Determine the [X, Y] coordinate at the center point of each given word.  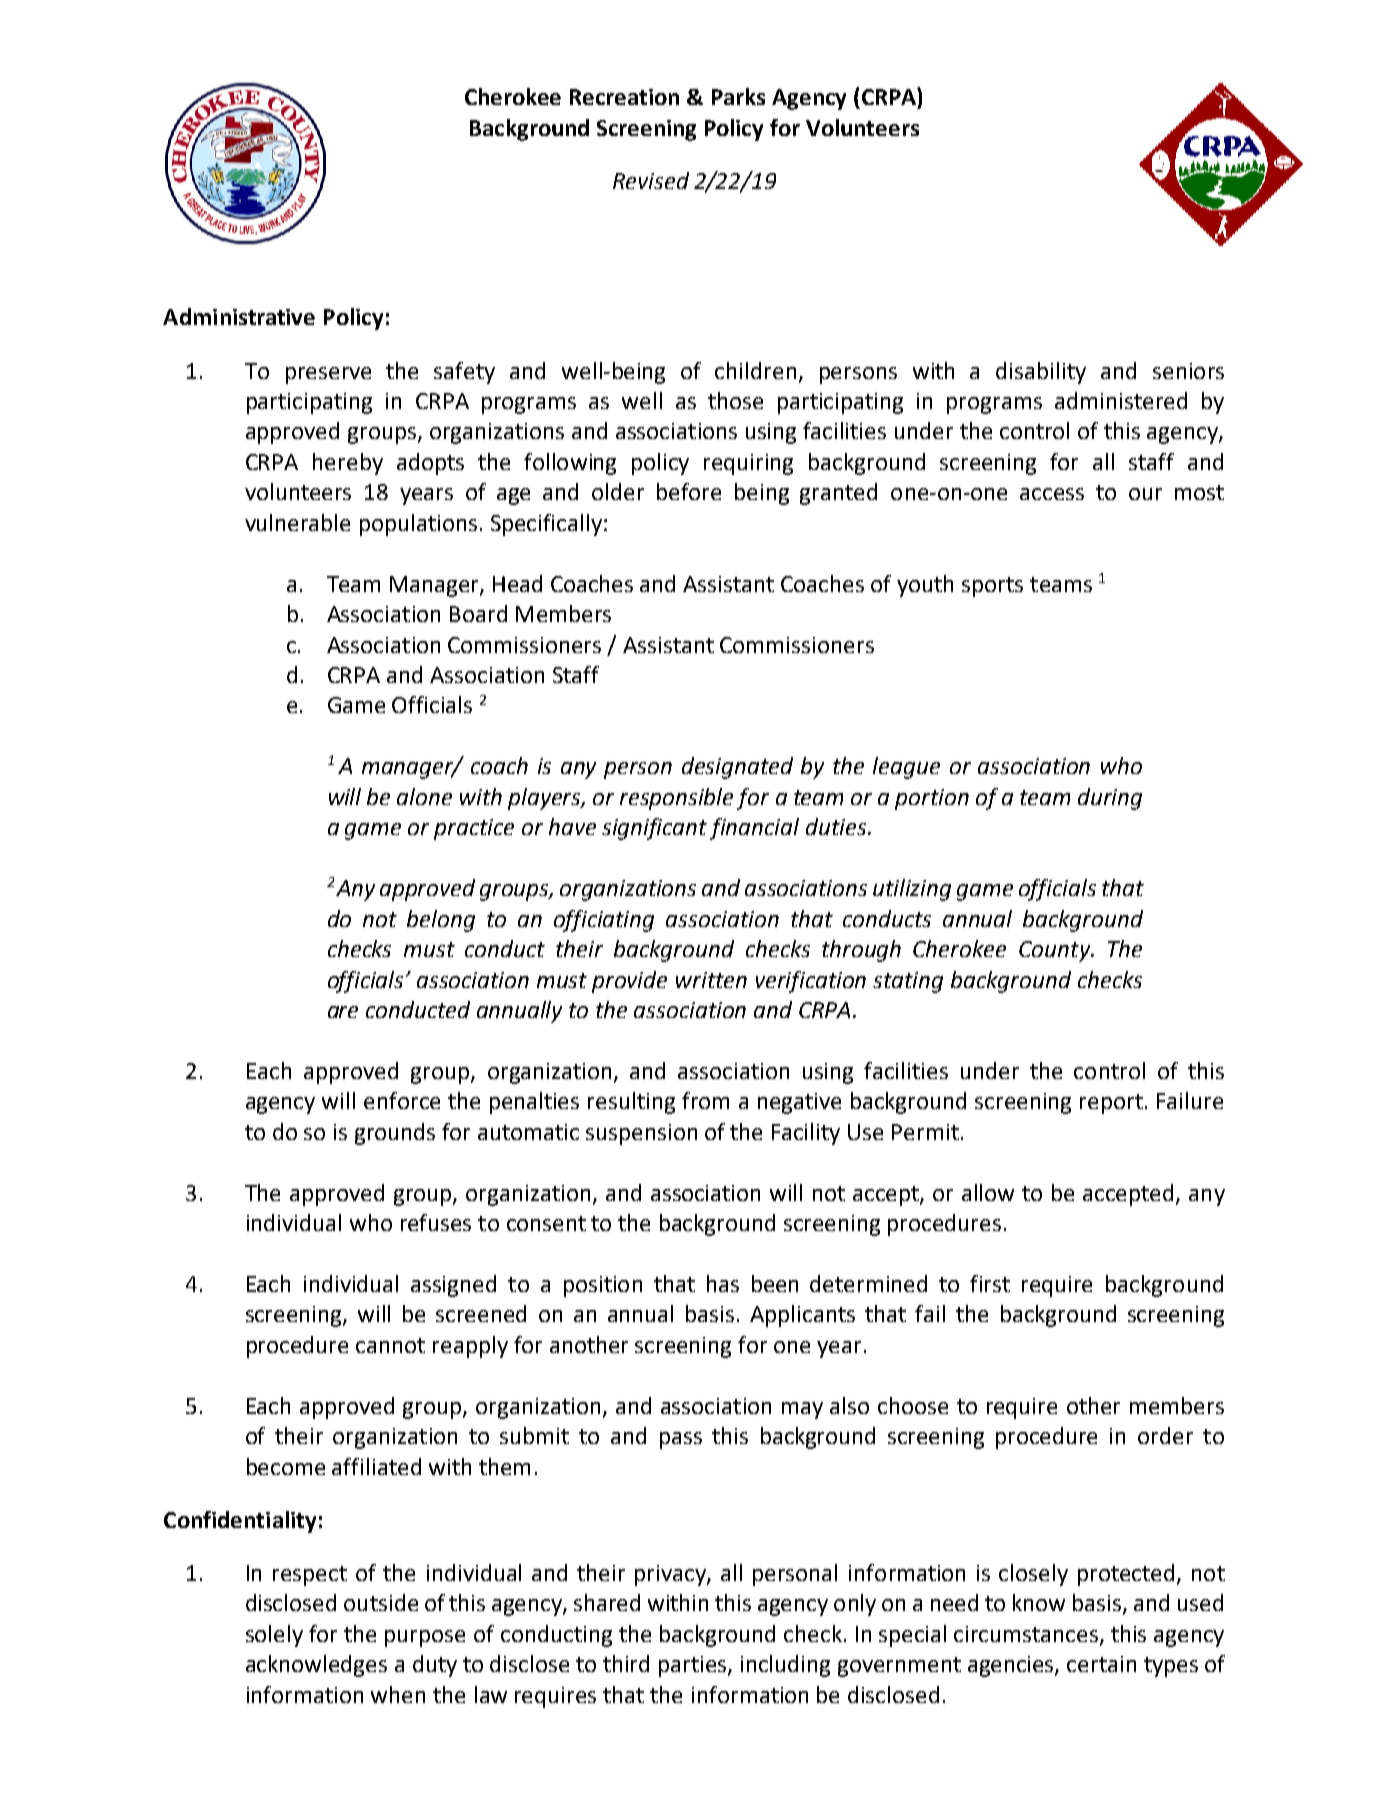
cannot [390, 1345]
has [723, 1283]
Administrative [239, 316]
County [1055, 951]
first [990, 1283]
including [785, 1666]
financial [754, 829]
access [1052, 494]
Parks [738, 96]
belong [441, 921]
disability [1041, 373]
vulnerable [297, 522]
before [689, 491]
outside [381, 1602]
